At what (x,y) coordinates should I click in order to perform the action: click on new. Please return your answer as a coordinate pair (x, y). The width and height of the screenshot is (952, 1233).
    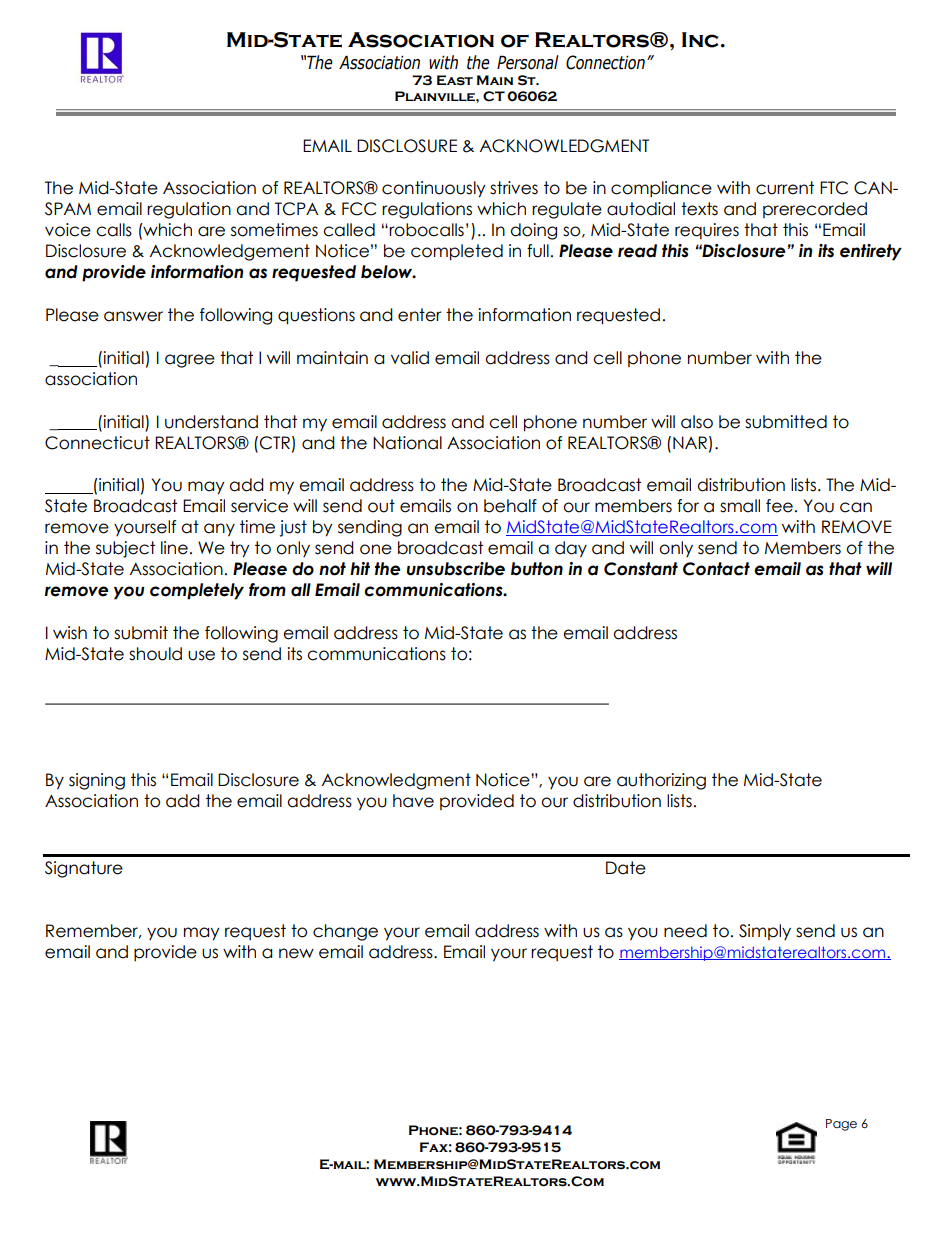
    Looking at the image, I should click on (296, 953).
